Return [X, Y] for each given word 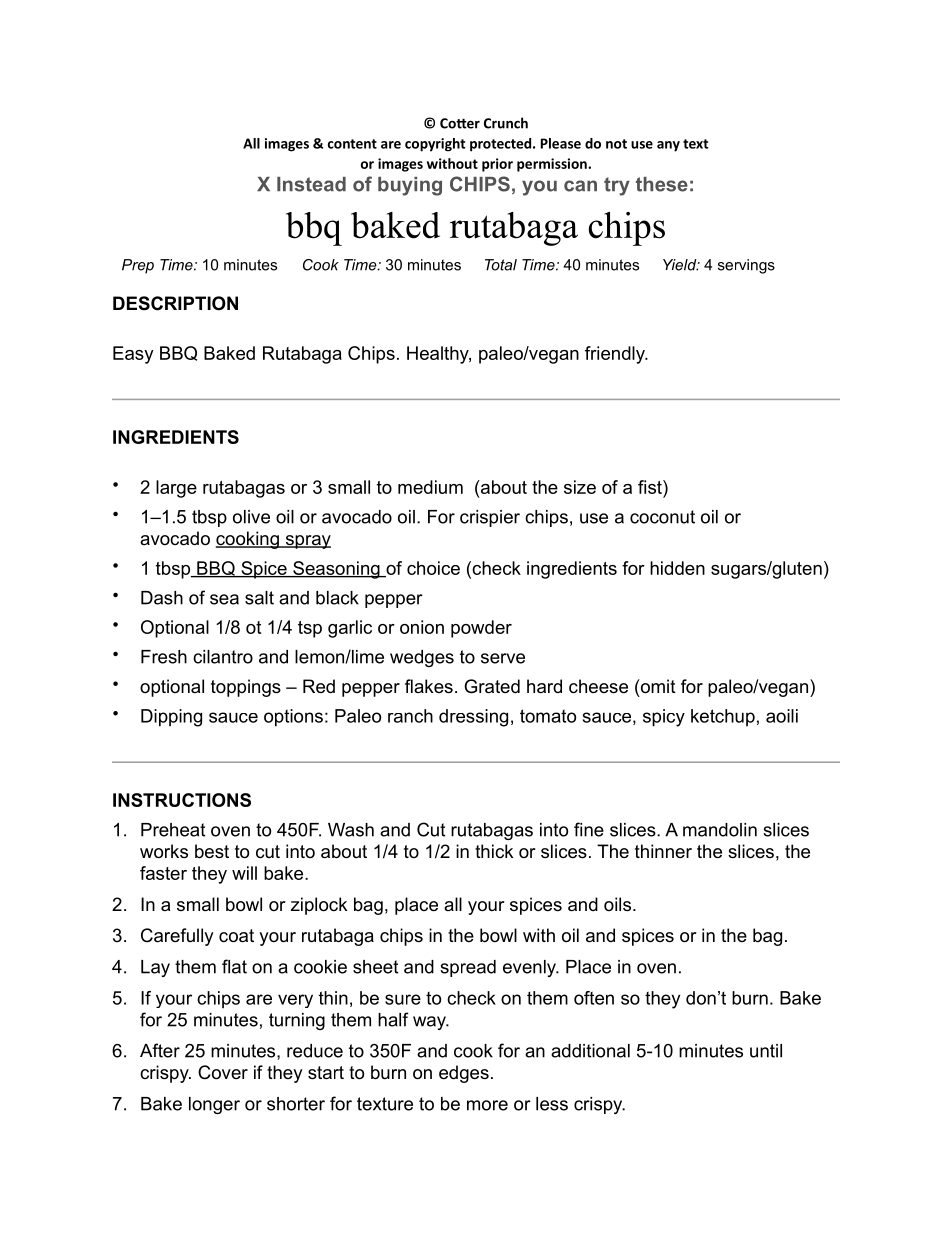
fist [651, 487]
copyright [435, 145]
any [668, 146]
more [487, 1105]
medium [430, 487]
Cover [223, 1072]
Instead [311, 184]
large [176, 489]
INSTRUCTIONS [182, 800]
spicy [664, 718]
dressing [473, 718]
